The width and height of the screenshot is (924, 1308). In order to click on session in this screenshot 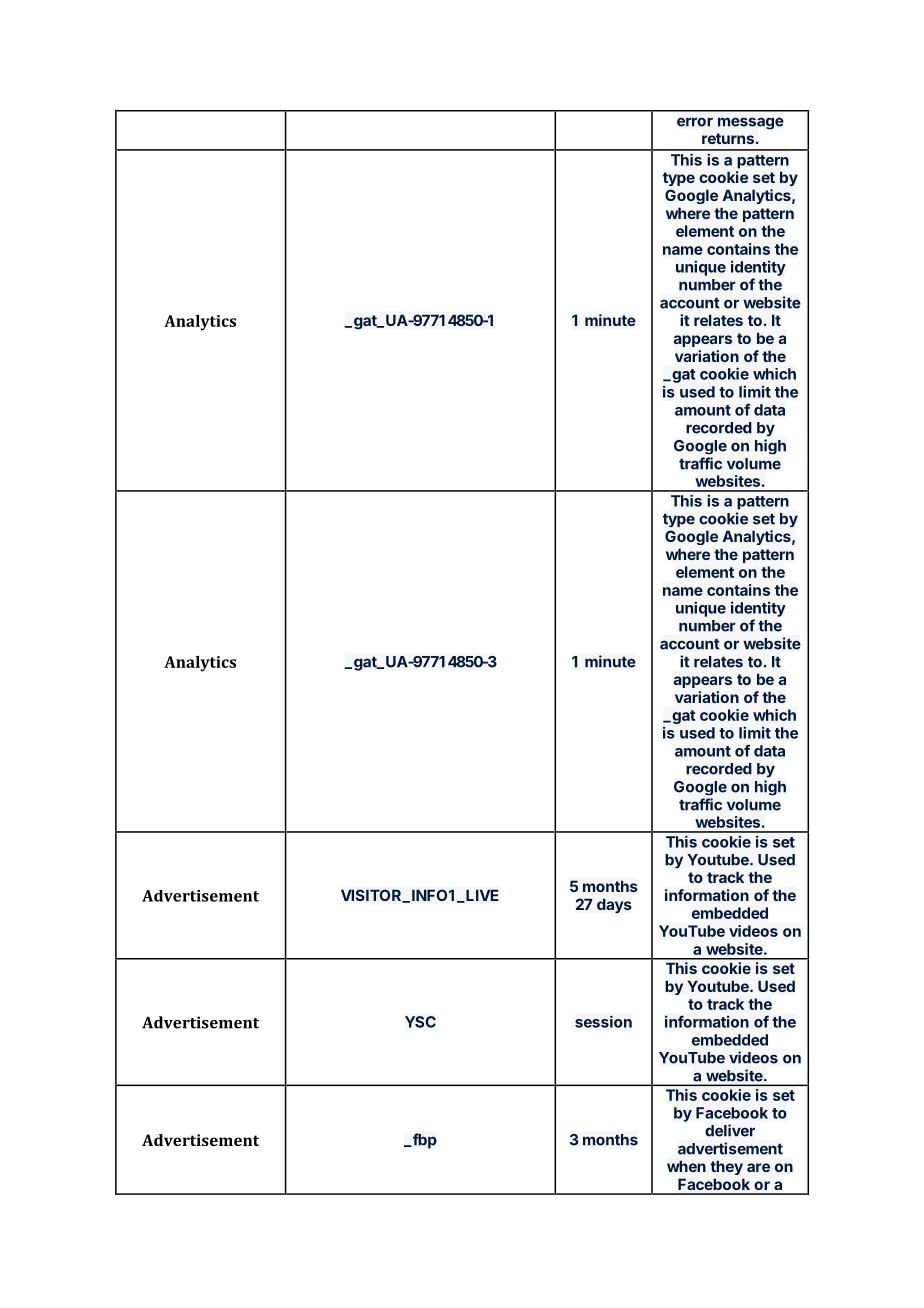, I will do `click(603, 1021)`.
